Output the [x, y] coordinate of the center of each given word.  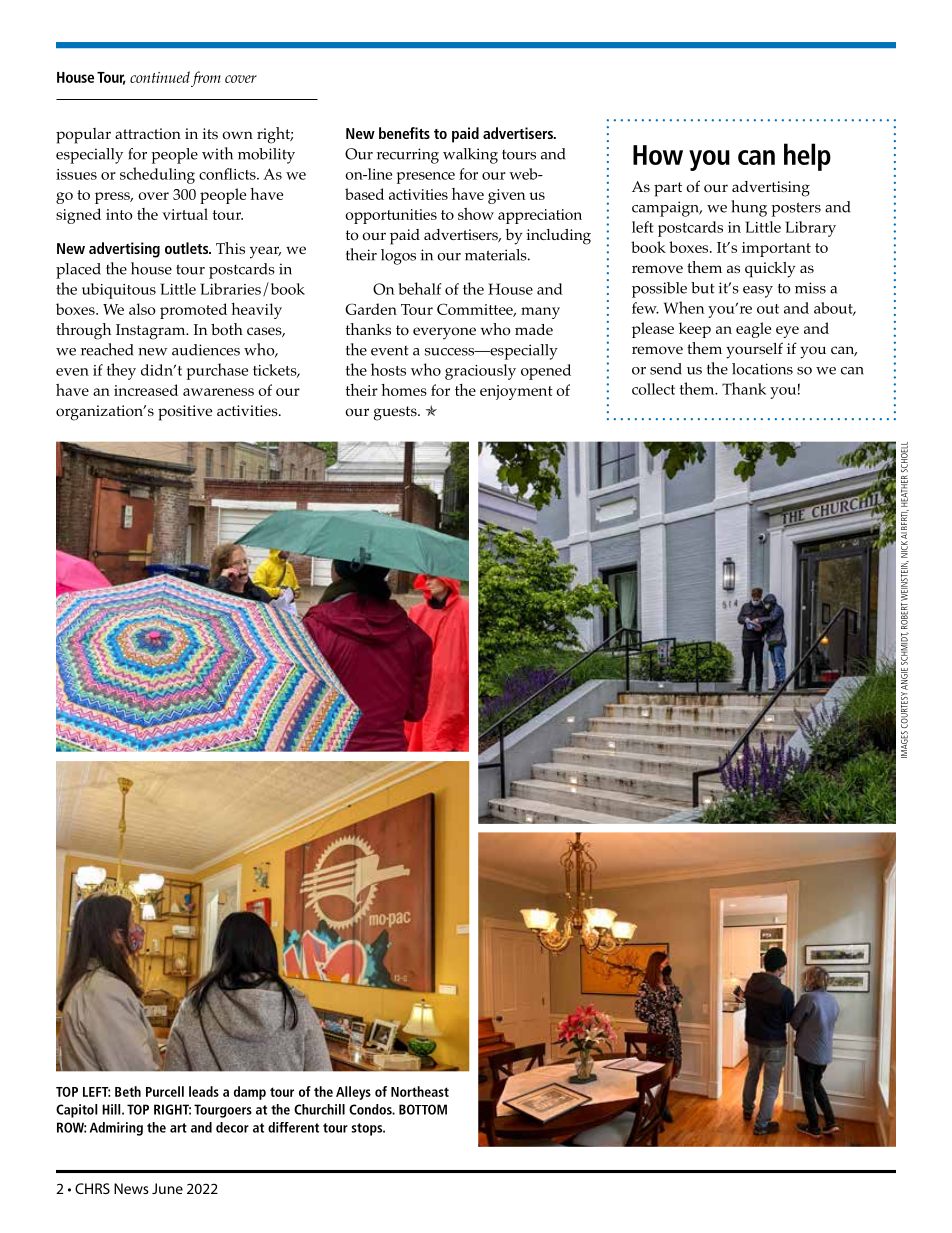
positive [185, 413]
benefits [404, 133]
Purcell [165, 1091]
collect [653, 389]
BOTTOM [423, 1109]
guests [396, 413]
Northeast [420, 1091]
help [807, 157]
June [167, 1188]
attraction [148, 134]
